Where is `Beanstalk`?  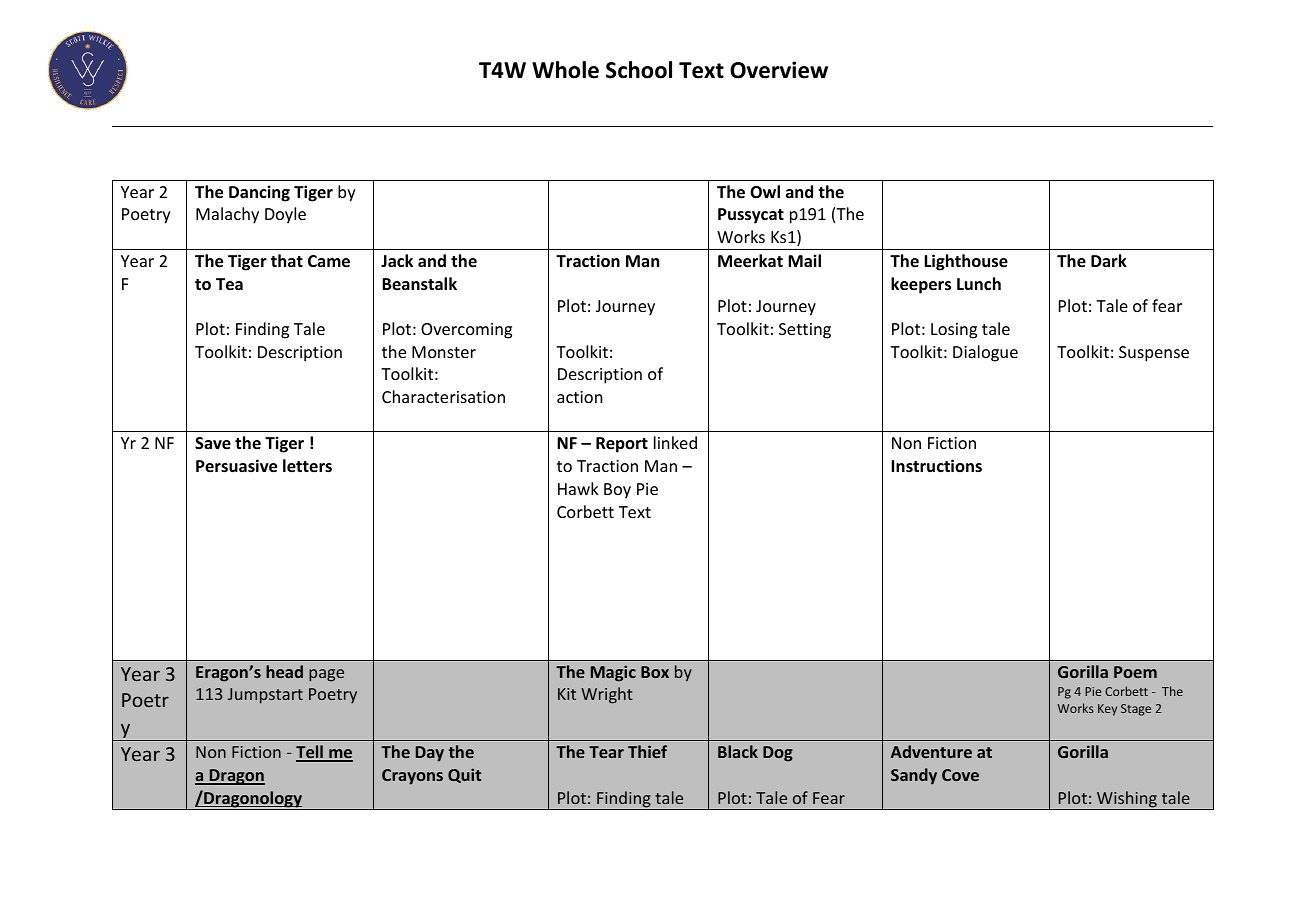
Beanstalk is located at coordinates (419, 284).
